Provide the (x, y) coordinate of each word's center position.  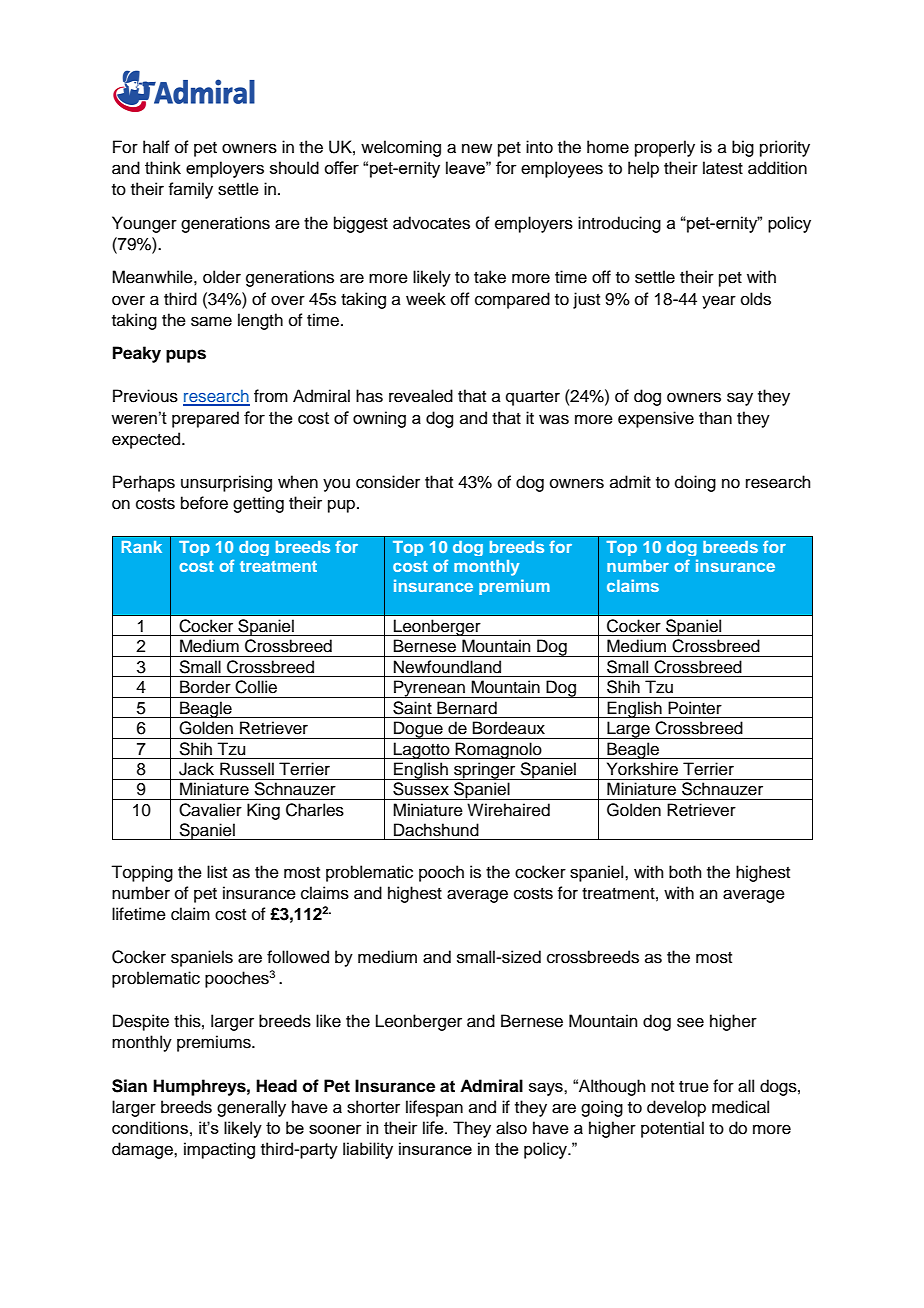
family (190, 190)
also (511, 1128)
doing (695, 483)
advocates (431, 223)
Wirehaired (508, 810)
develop (676, 1108)
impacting (219, 1150)
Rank (142, 547)
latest (723, 168)
